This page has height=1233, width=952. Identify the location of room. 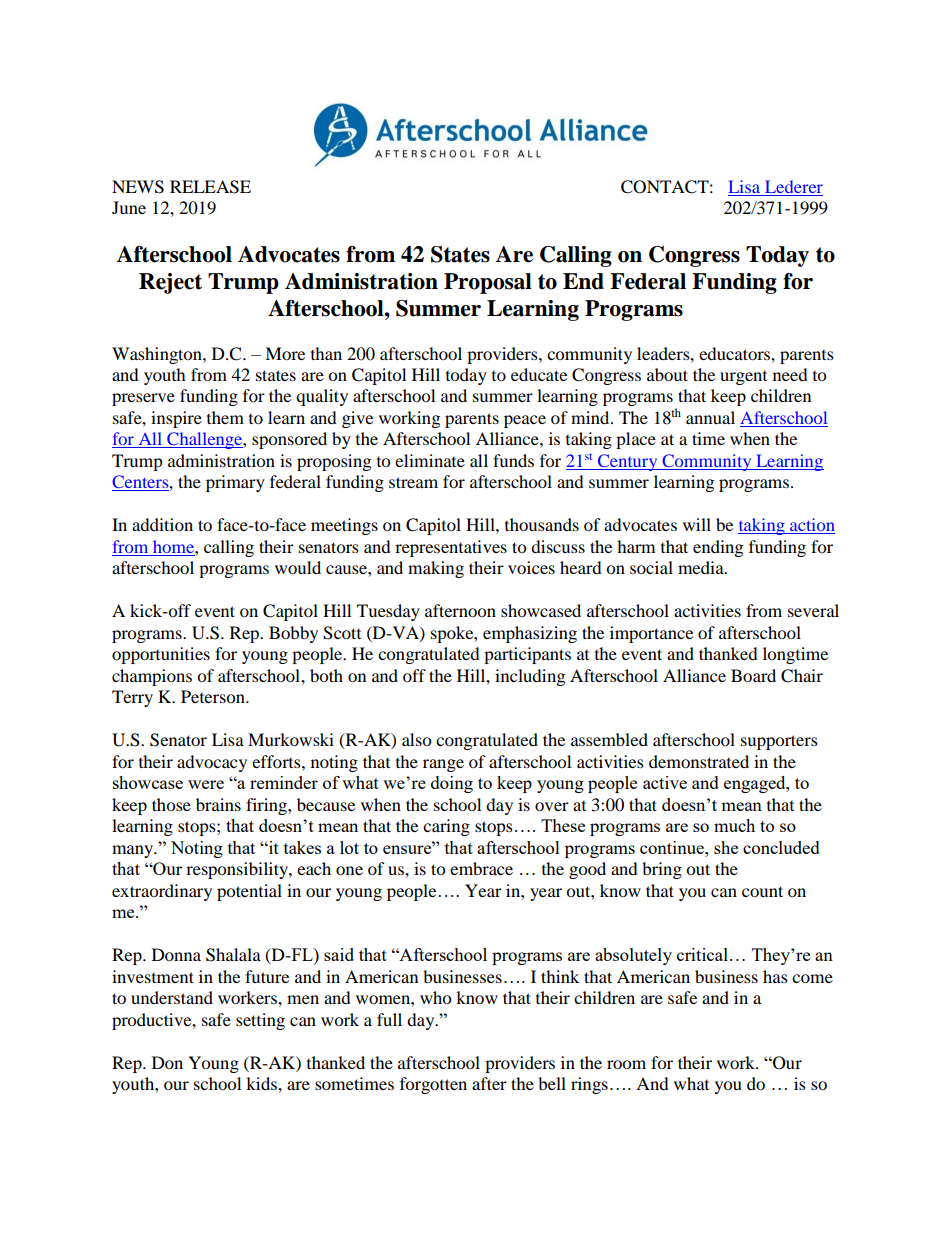
(626, 1064).
